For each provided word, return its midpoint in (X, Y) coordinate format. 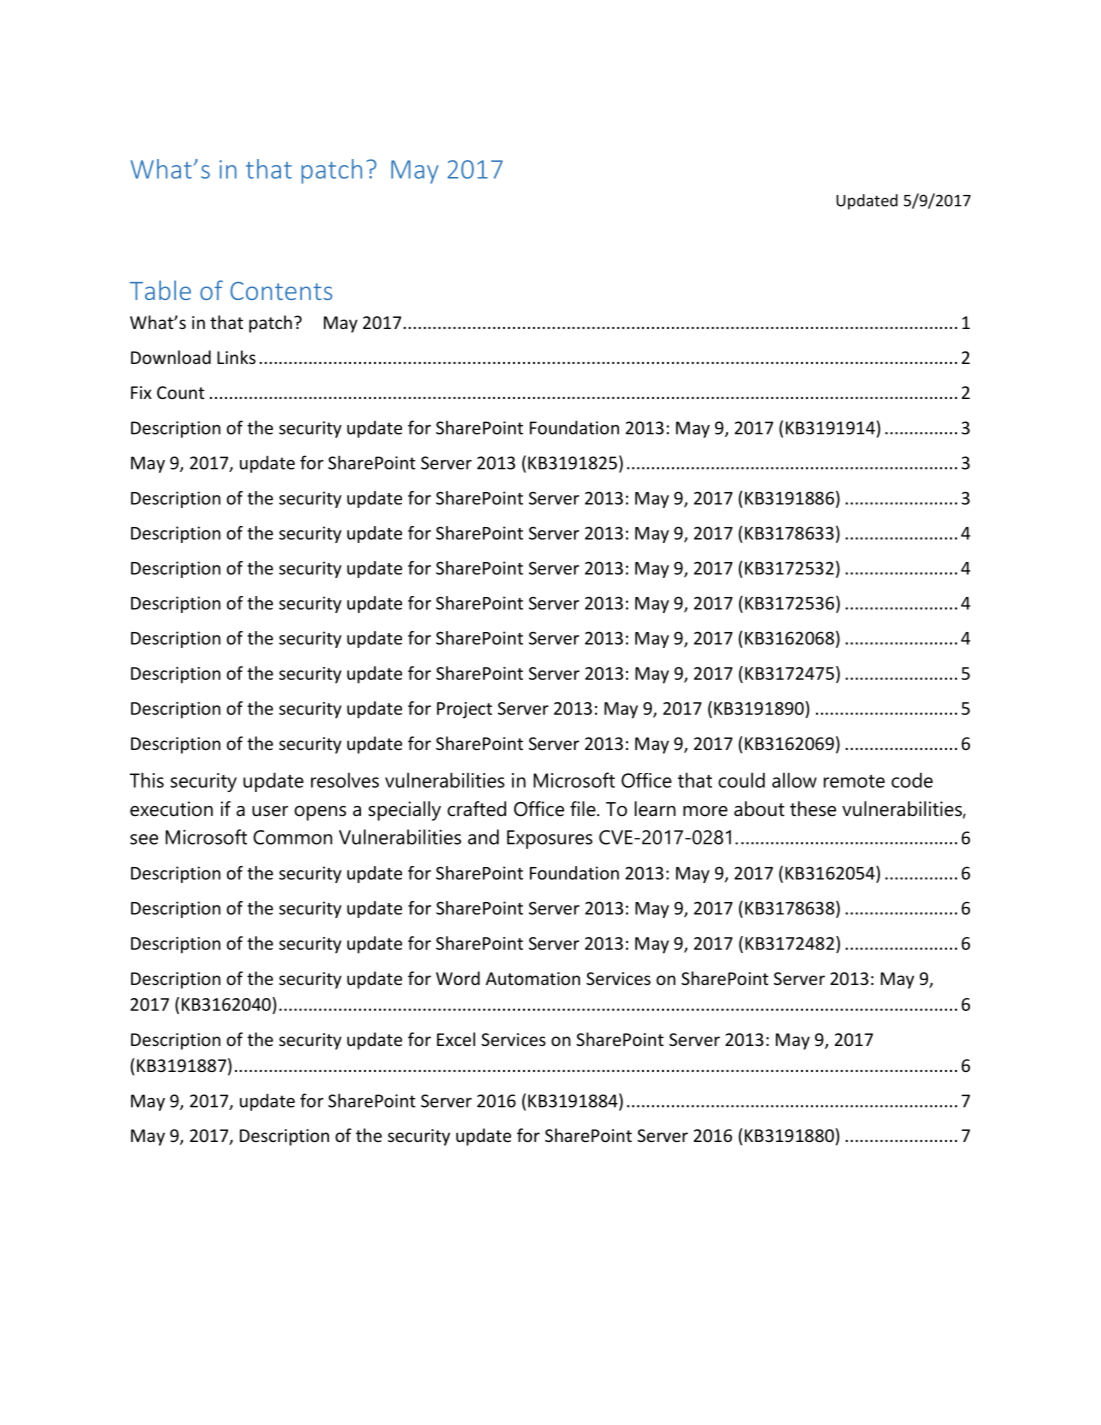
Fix (141, 392)
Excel (456, 1039)
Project (464, 710)
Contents (281, 291)
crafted (476, 809)
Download (171, 357)
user (270, 811)
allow (794, 780)
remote (854, 781)
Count (181, 392)
